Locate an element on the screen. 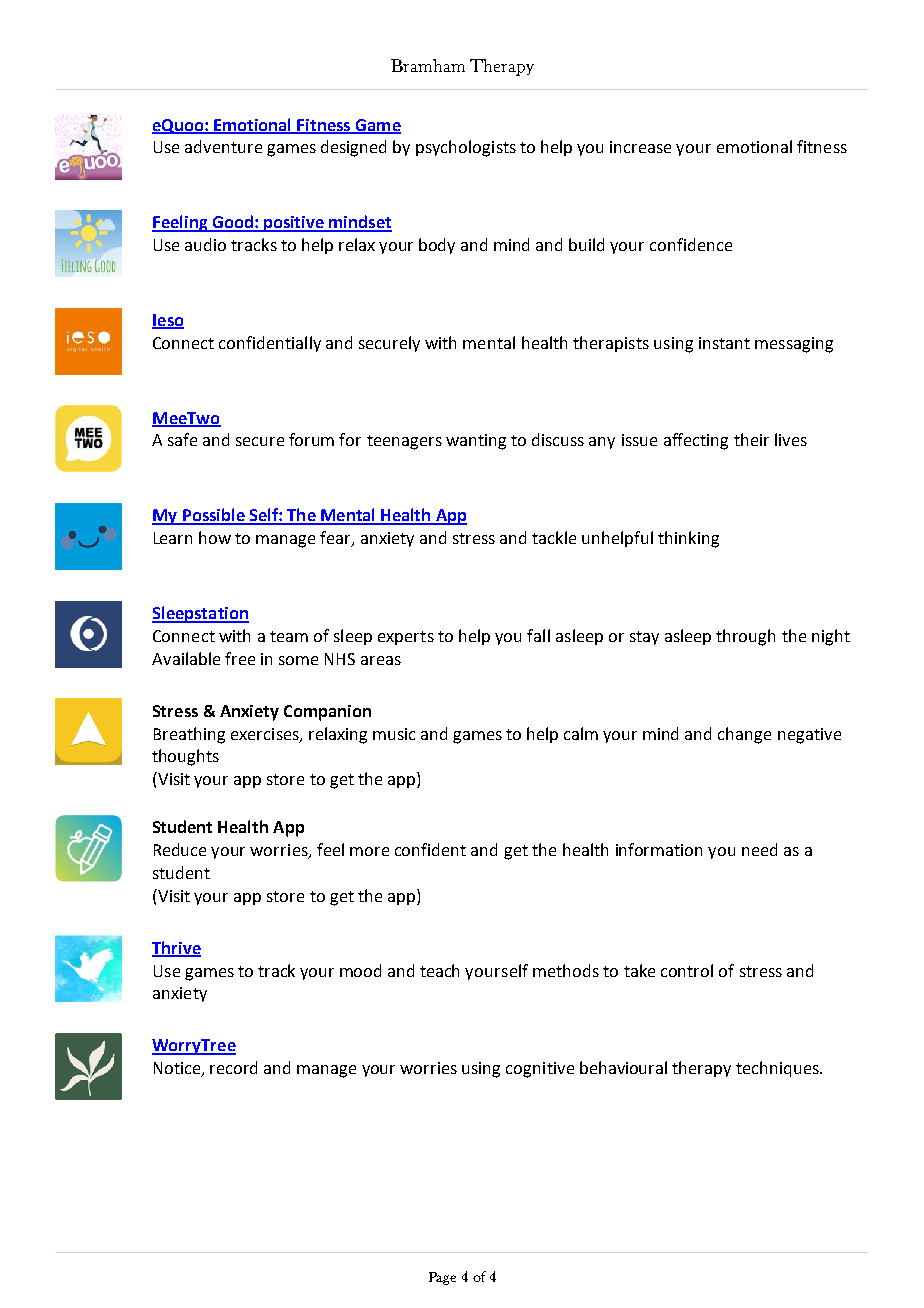 This screenshot has width=924, height=1308. forum is located at coordinates (311, 439).
